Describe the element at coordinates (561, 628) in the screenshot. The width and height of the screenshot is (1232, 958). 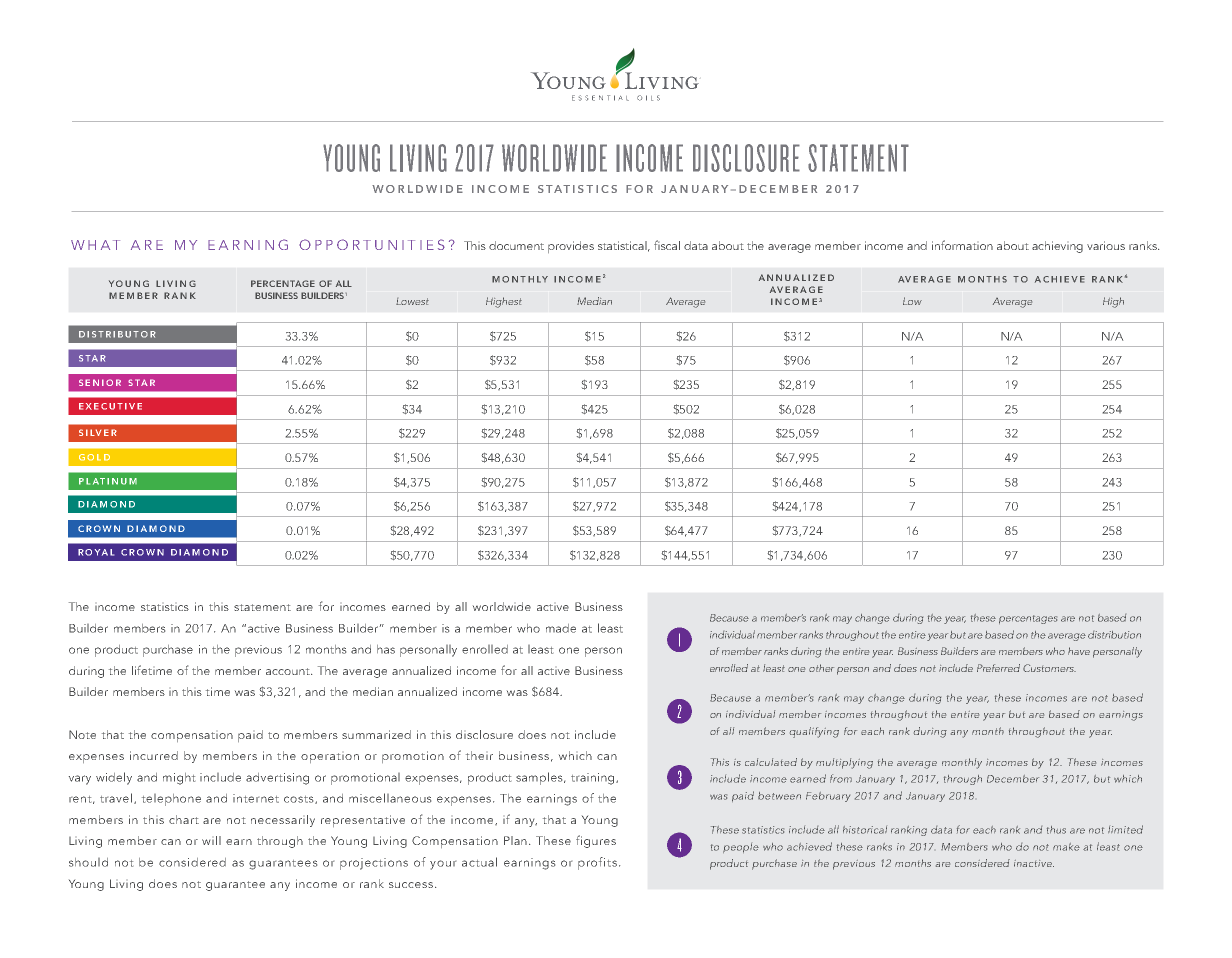
I see `made` at that location.
